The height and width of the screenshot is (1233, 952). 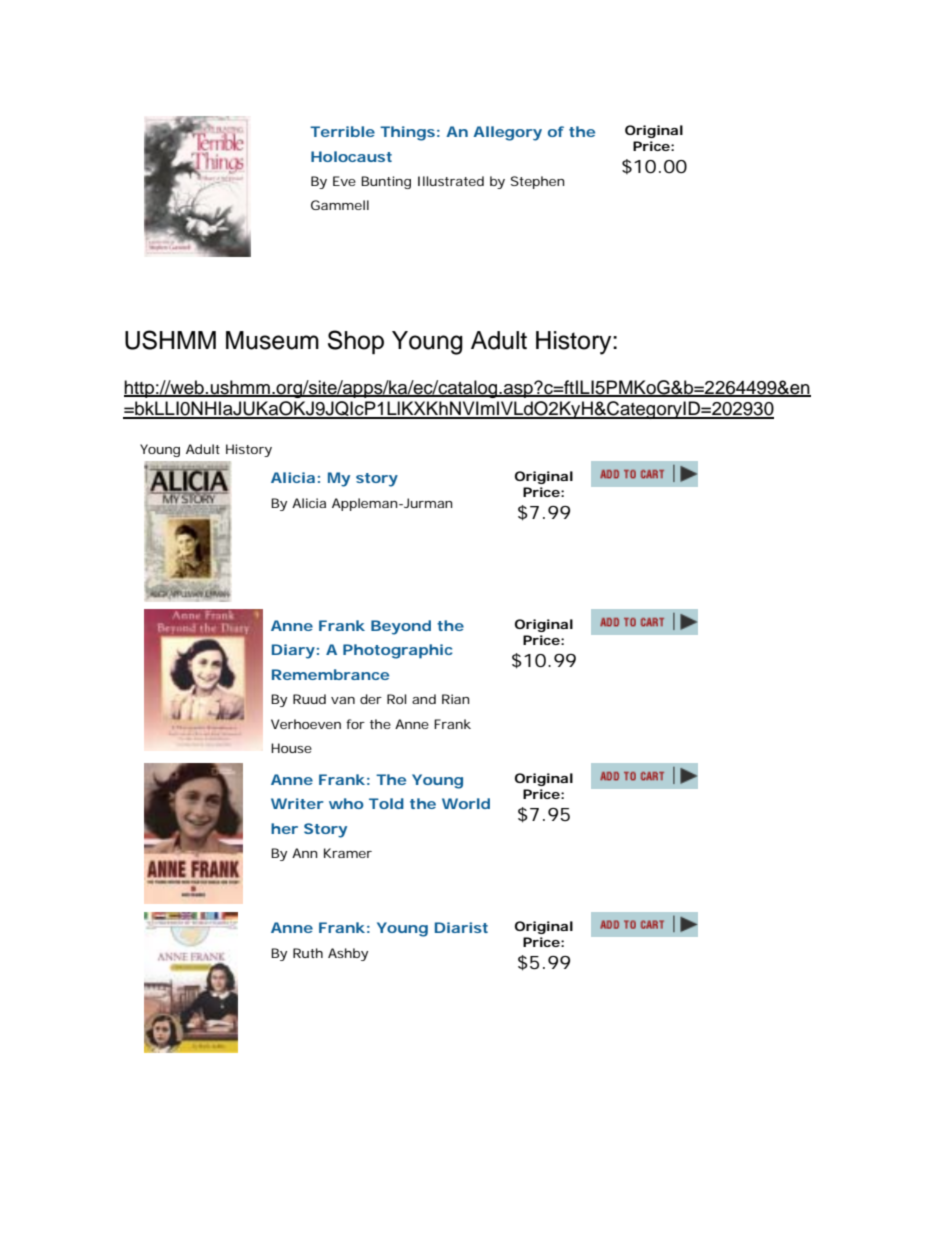 I want to click on Allegory, so click(x=507, y=133).
